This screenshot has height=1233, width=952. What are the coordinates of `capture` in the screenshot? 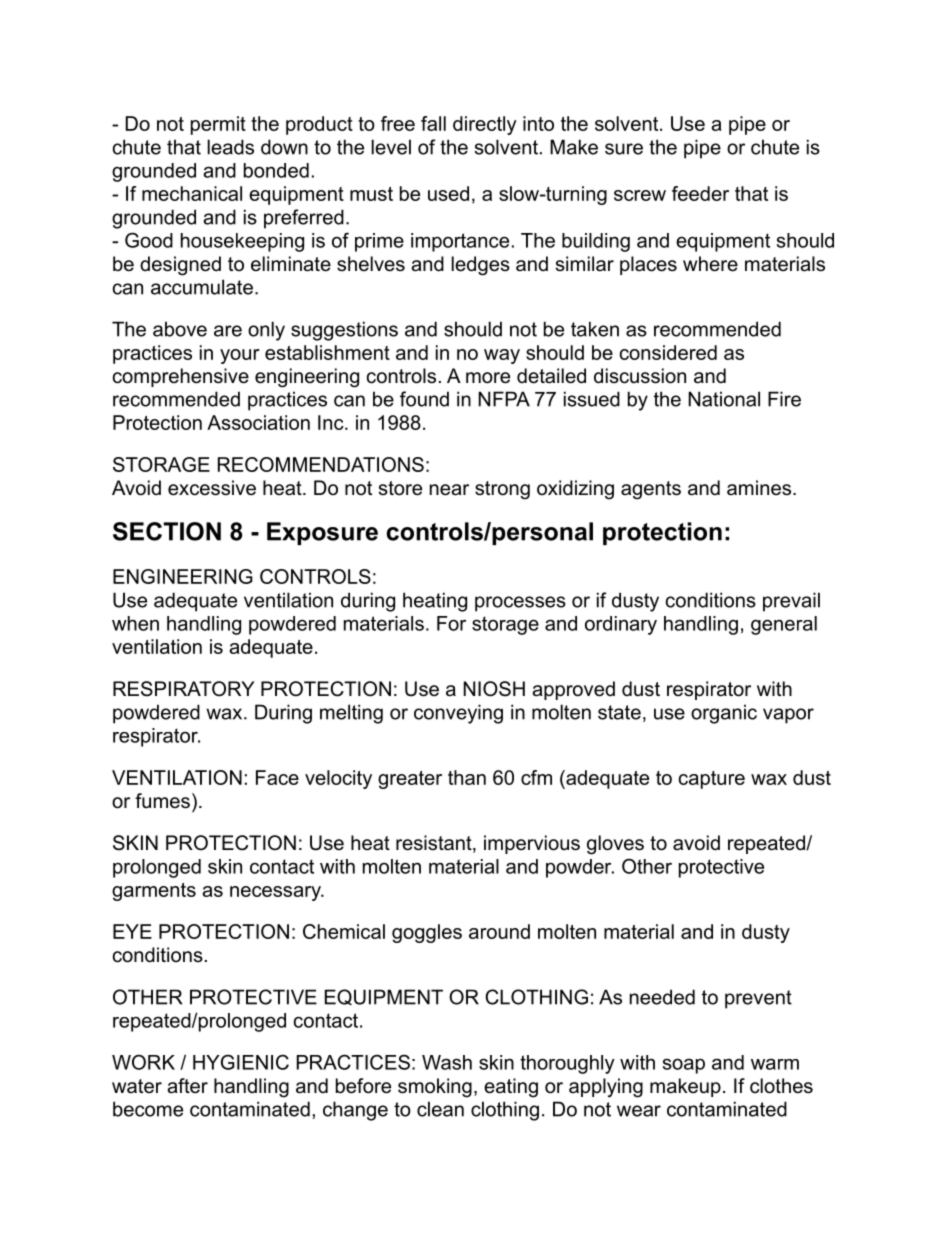 It's located at (712, 780).
